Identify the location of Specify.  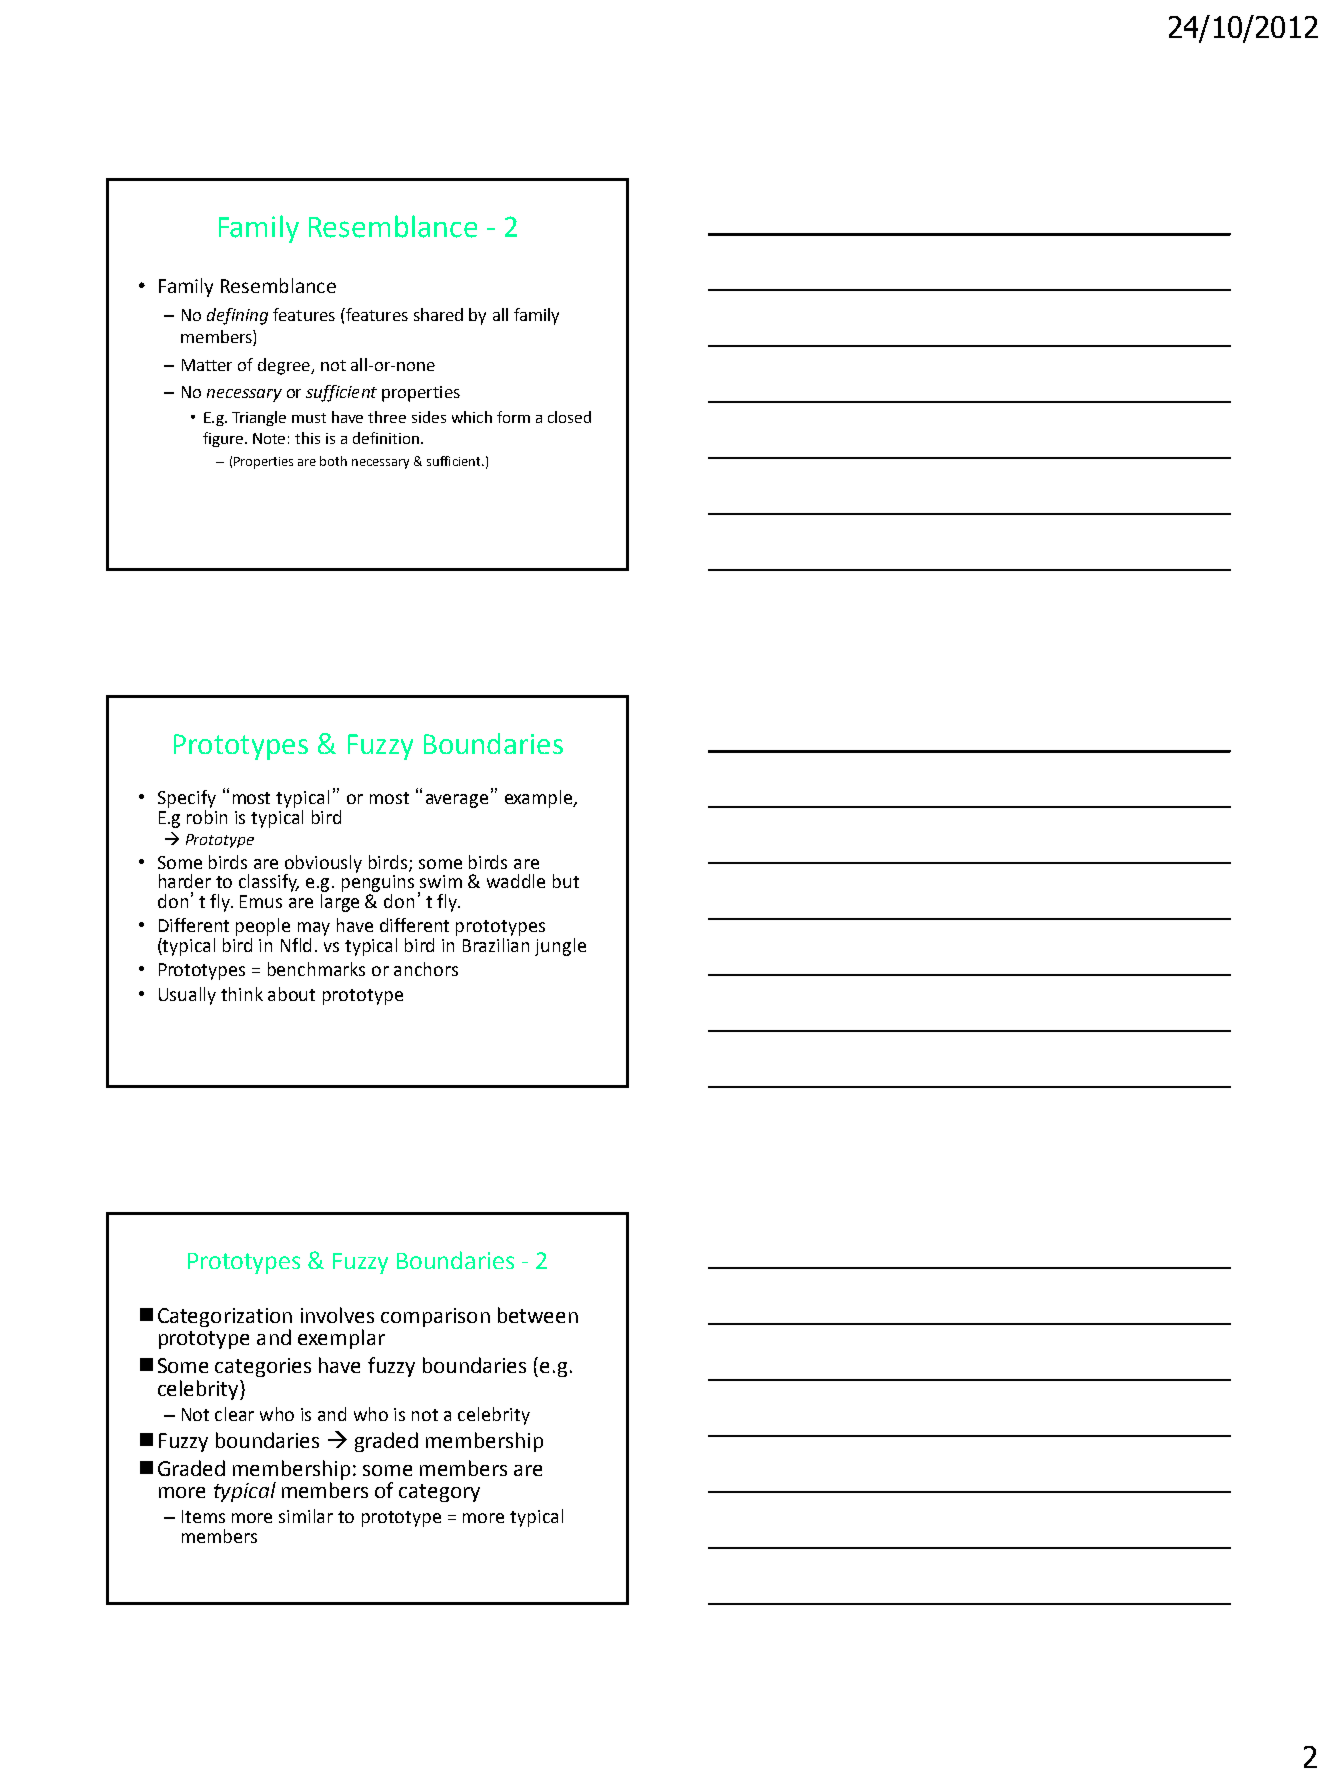
(187, 799).
